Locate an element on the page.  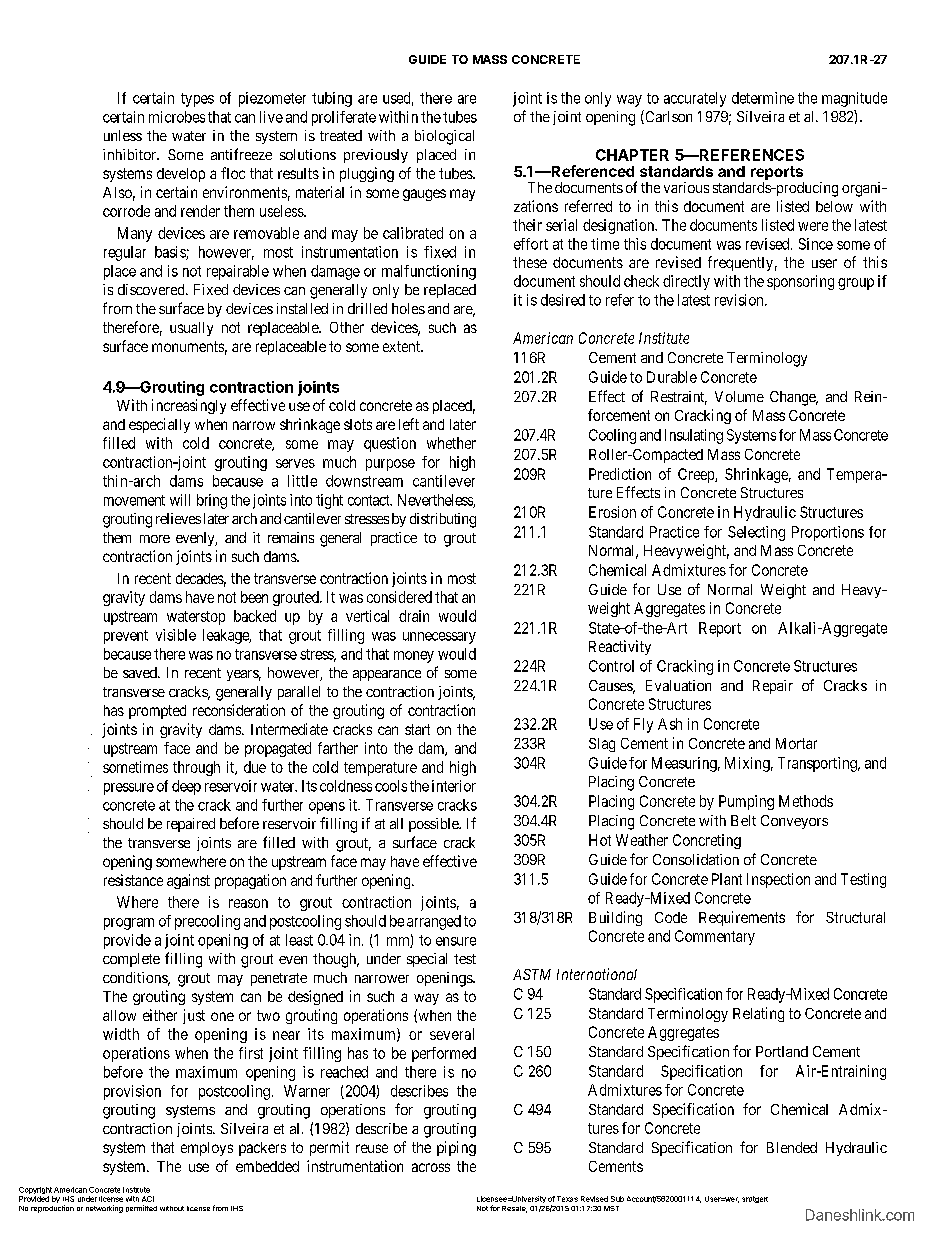
networking is located at coordinates (104, 1209).
